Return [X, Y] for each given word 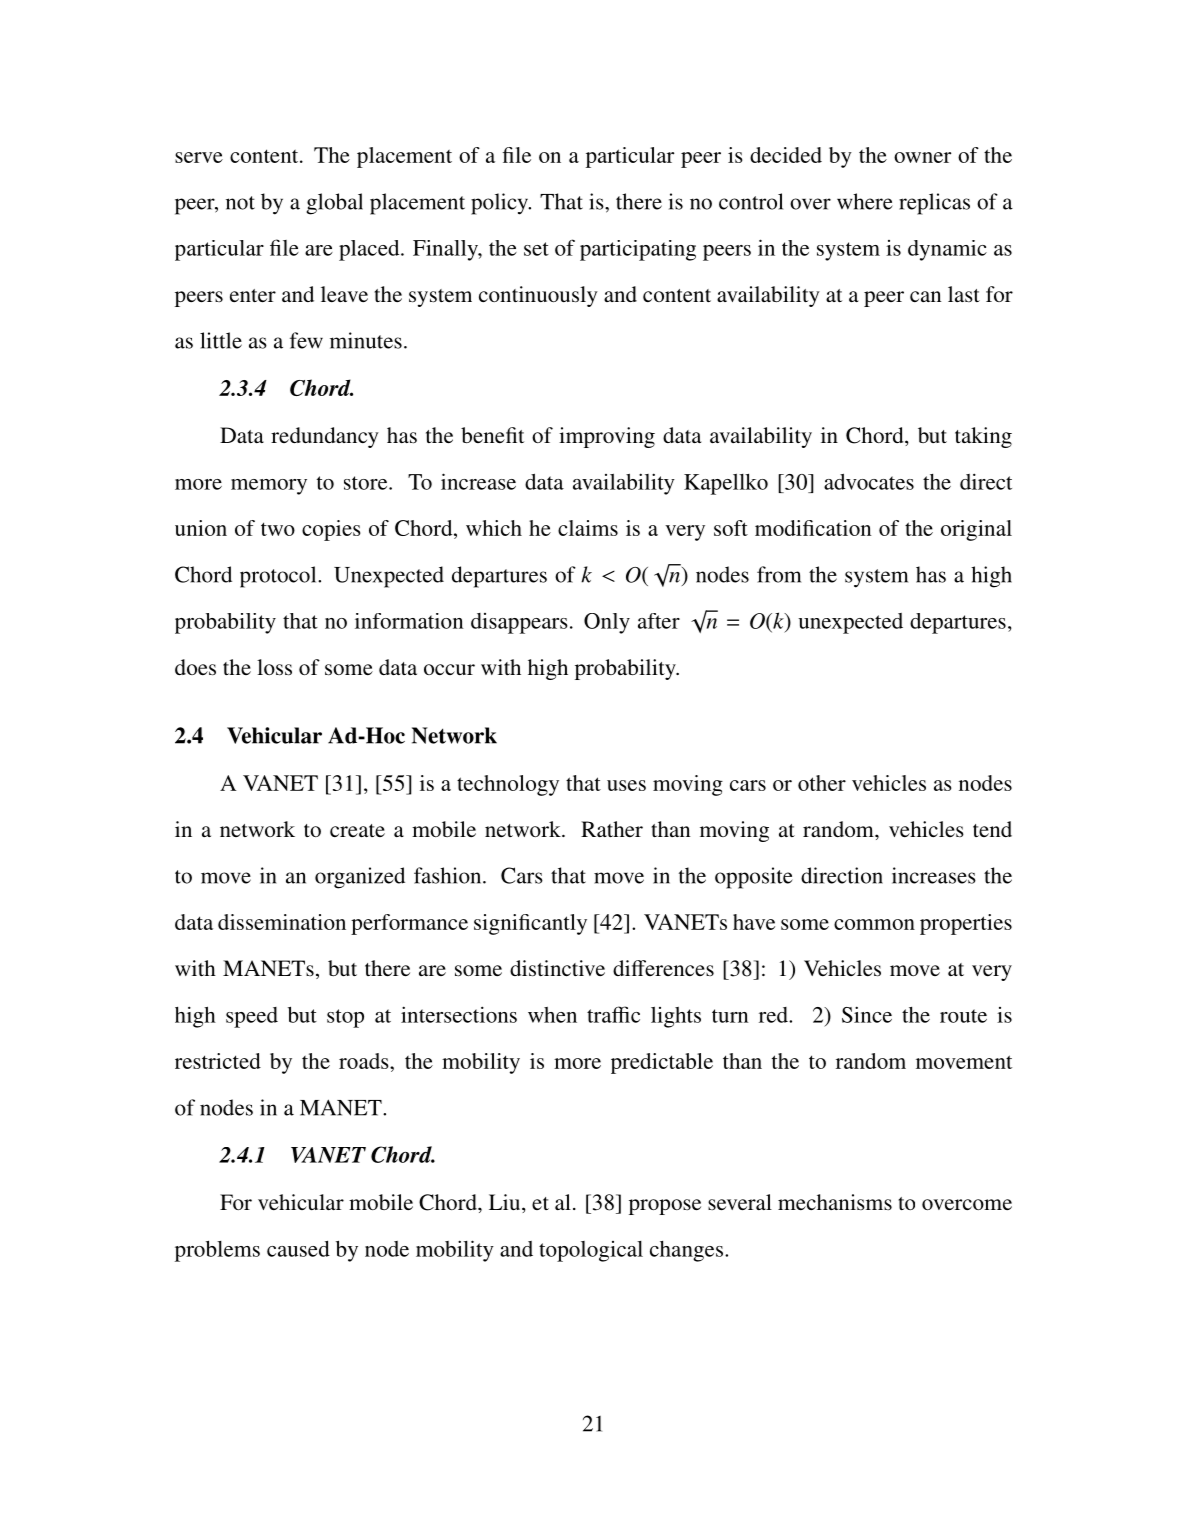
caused [298, 1249]
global [334, 204]
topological [591, 1251]
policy [500, 204]
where [865, 201]
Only [607, 623]
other [822, 783]
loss [274, 667]
